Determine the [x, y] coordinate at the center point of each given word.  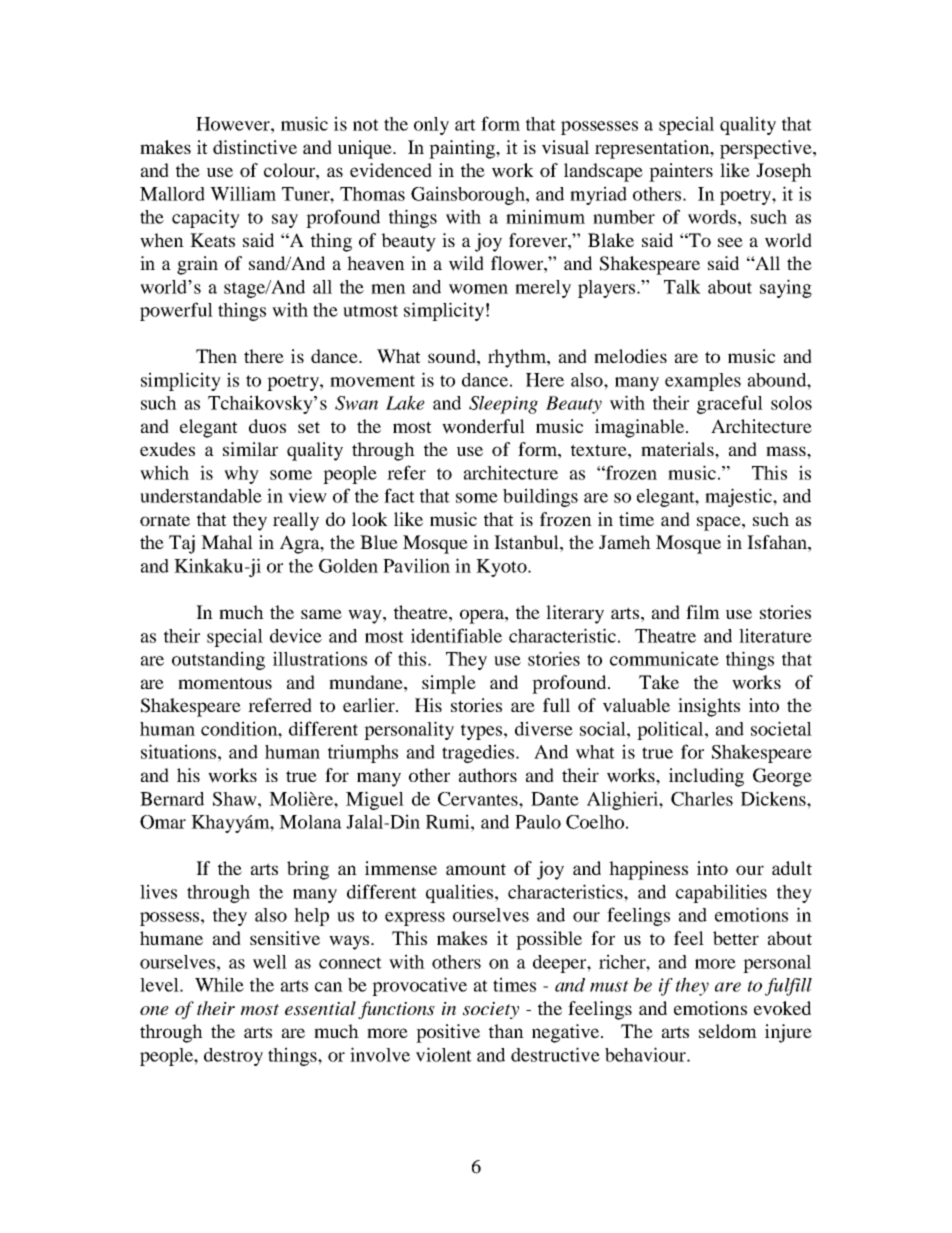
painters [681, 172]
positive [448, 1033]
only [431, 126]
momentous [225, 683]
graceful [730, 404]
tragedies [479, 753]
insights [709, 707]
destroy [233, 1057]
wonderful [483, 426]
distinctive [255, 147]
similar [250, 449]
